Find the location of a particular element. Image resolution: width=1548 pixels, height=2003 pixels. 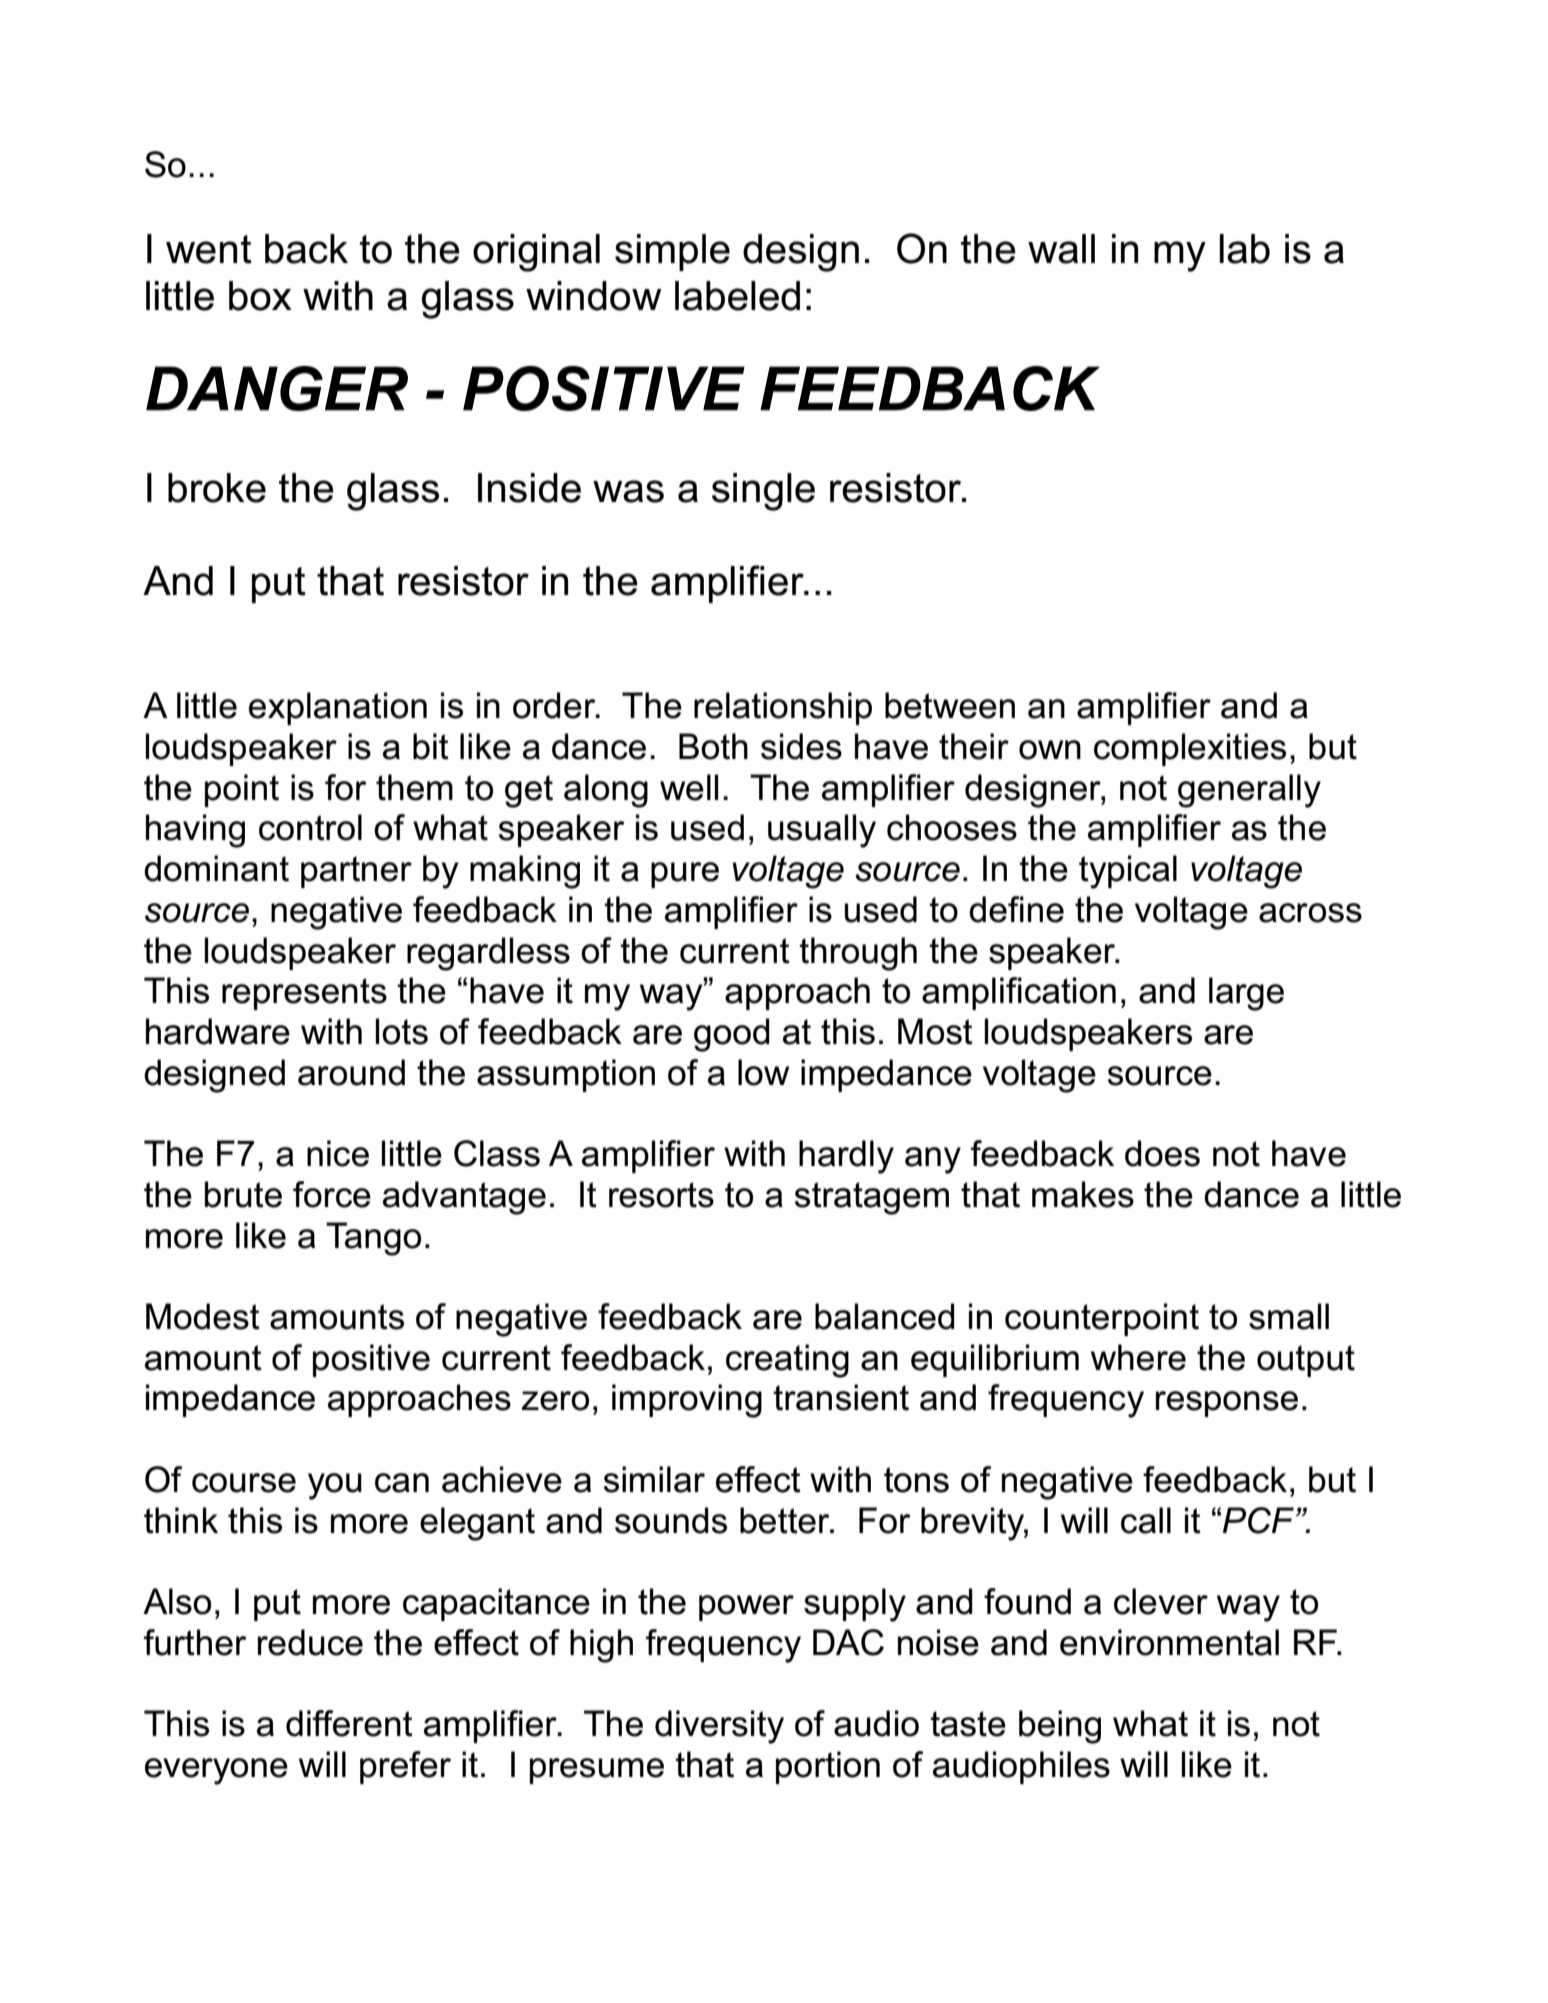

relationship is located at coordinates (783, 708).
